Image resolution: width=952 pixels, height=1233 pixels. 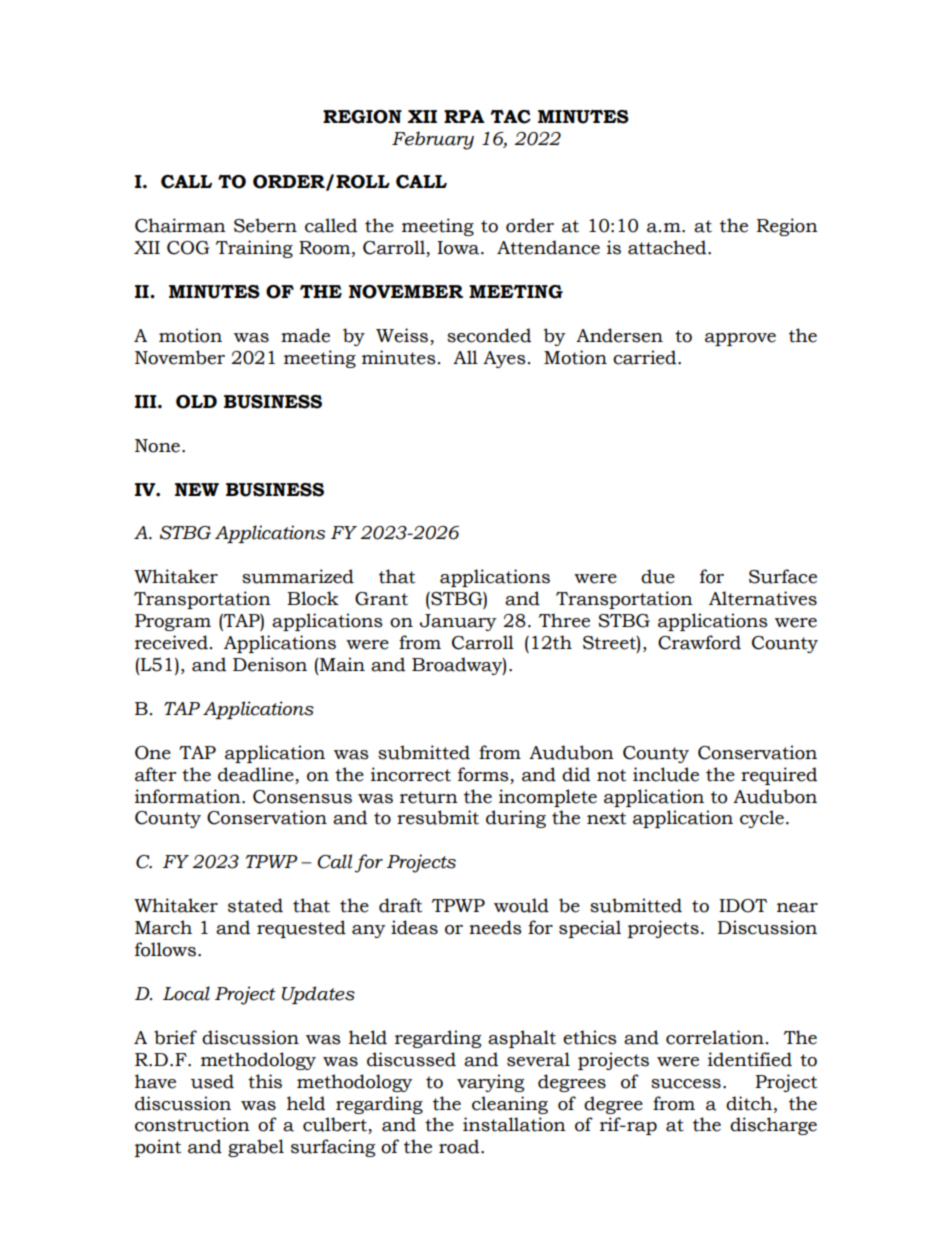 I want to click on Denison, so click(x=270, y=664).
